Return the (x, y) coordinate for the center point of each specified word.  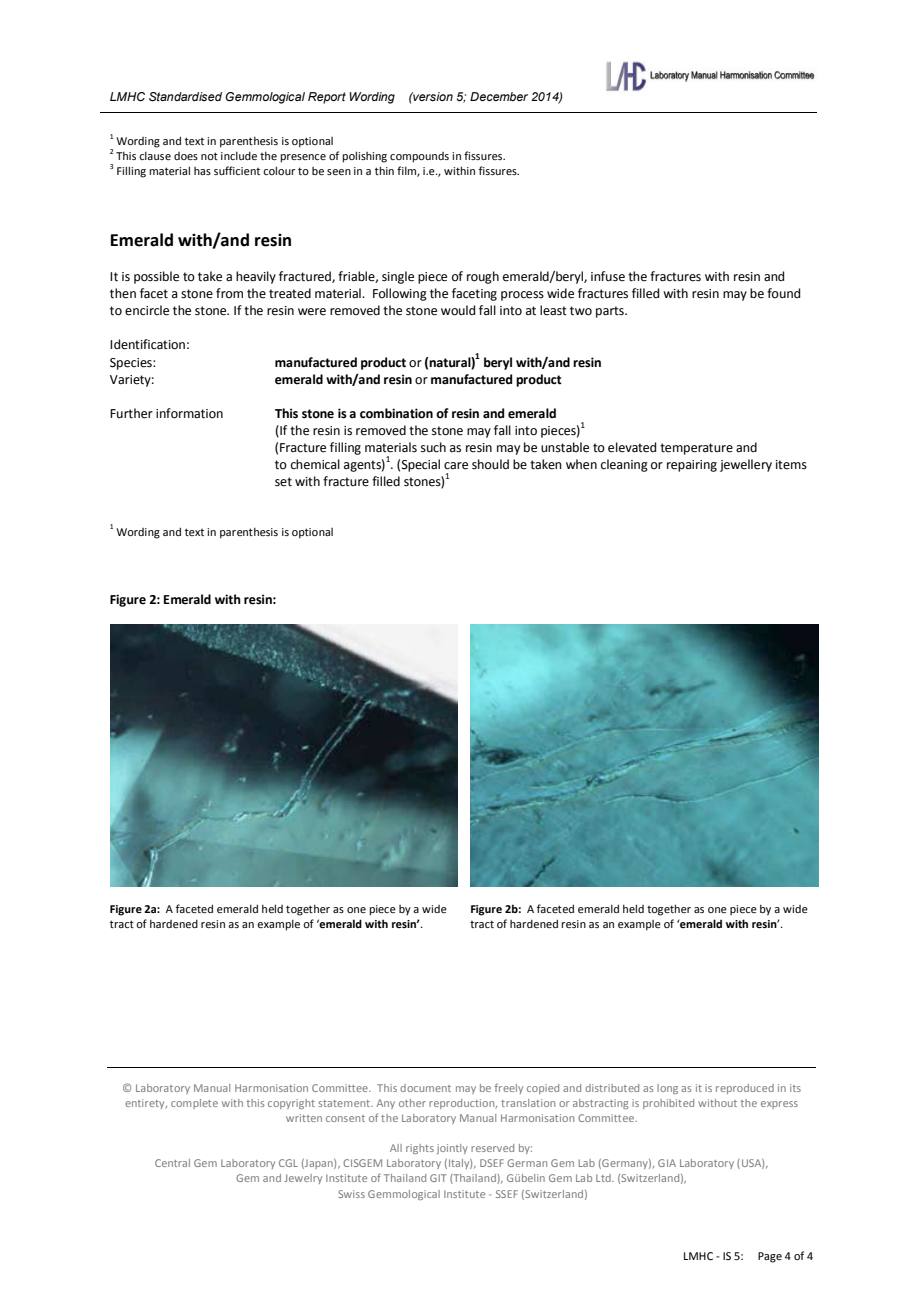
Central (172, 1163)
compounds (419, 157)
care (456, 466)
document (425, 1088)
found (783, 293)
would (458, 310)
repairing (692, 466)
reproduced (745, 1089)
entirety (146, 1104)
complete (194, 1104)
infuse (608, 276)
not (209, 156)
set (283, 482)
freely (509, 1088)
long (667, 1089)
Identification (147, 344)
